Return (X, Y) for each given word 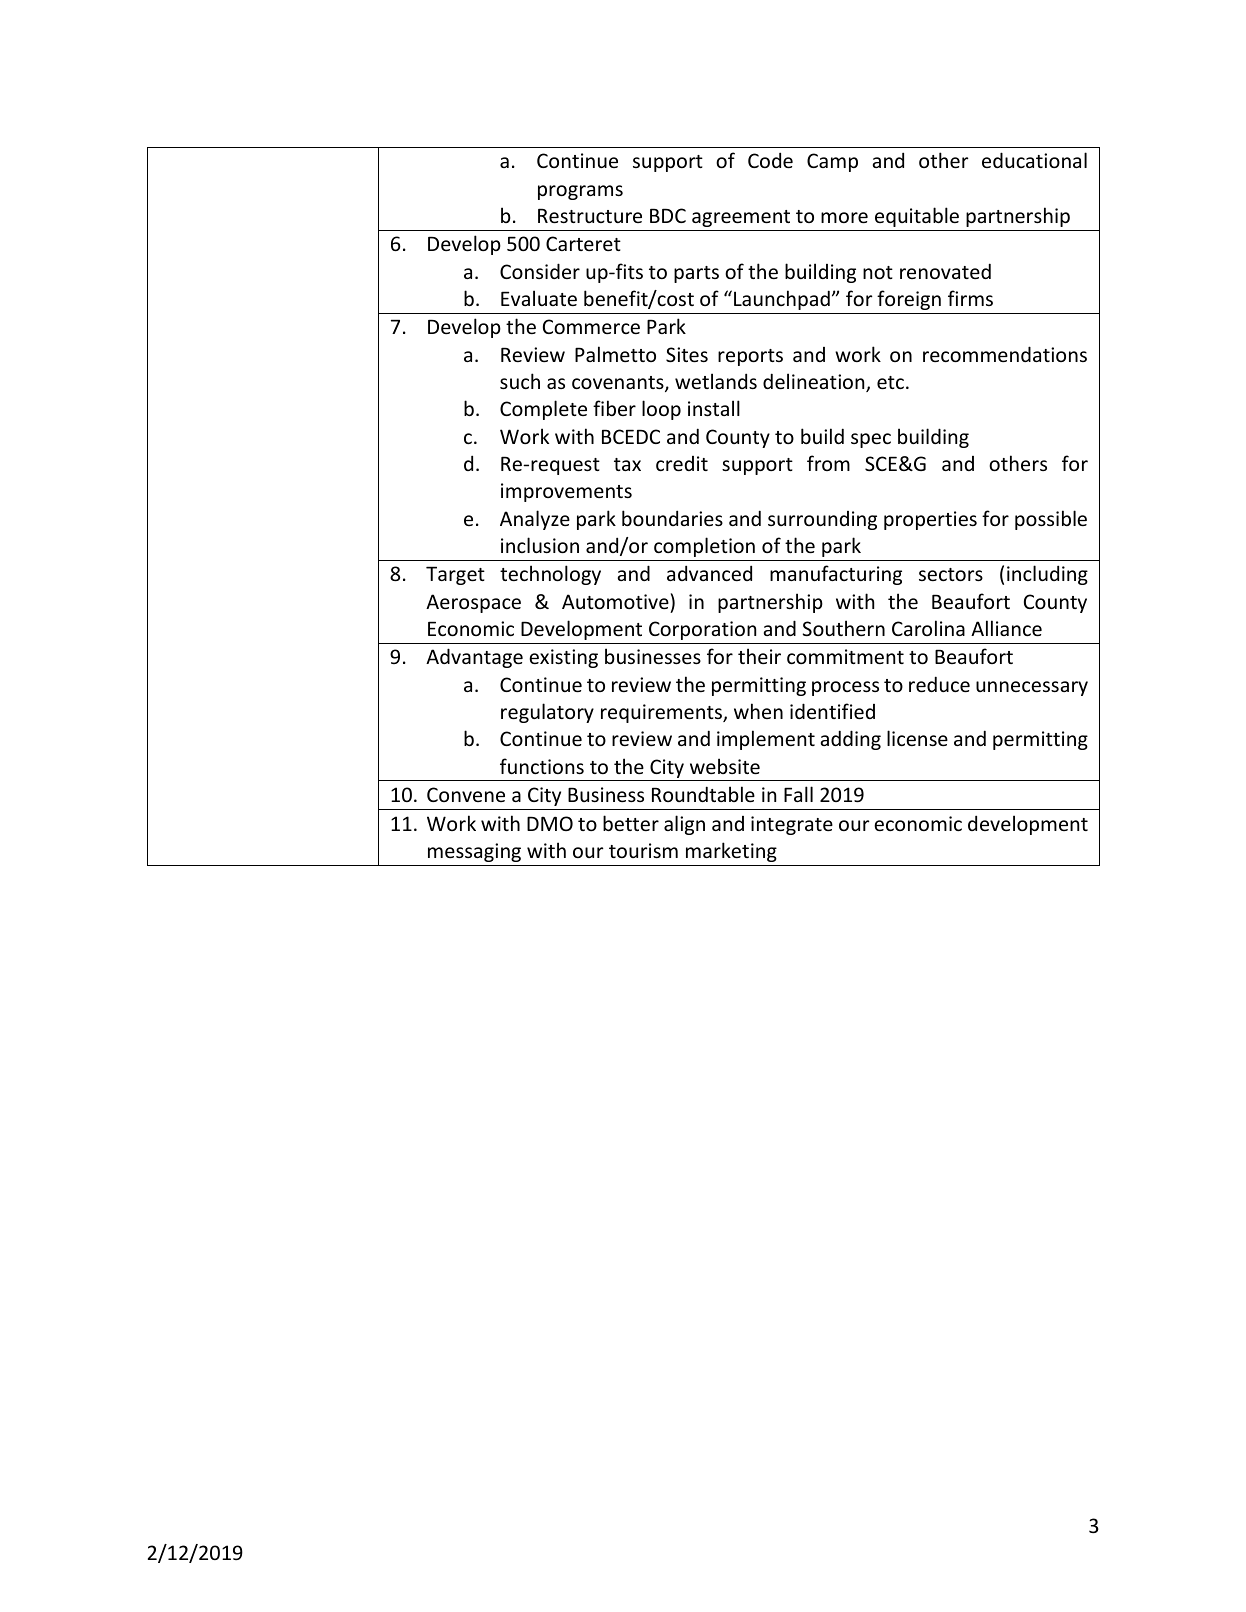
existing (563, 658)
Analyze (535, 520)
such (520, 381)
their (759, 656)
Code (770, 160)
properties (930, 520)
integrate (792, 825)
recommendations (1005, 354)
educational (1034, 160)
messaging (474, 852)
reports (750, 357)
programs (580, 192)
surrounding (822, 520)
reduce (939, 684)
